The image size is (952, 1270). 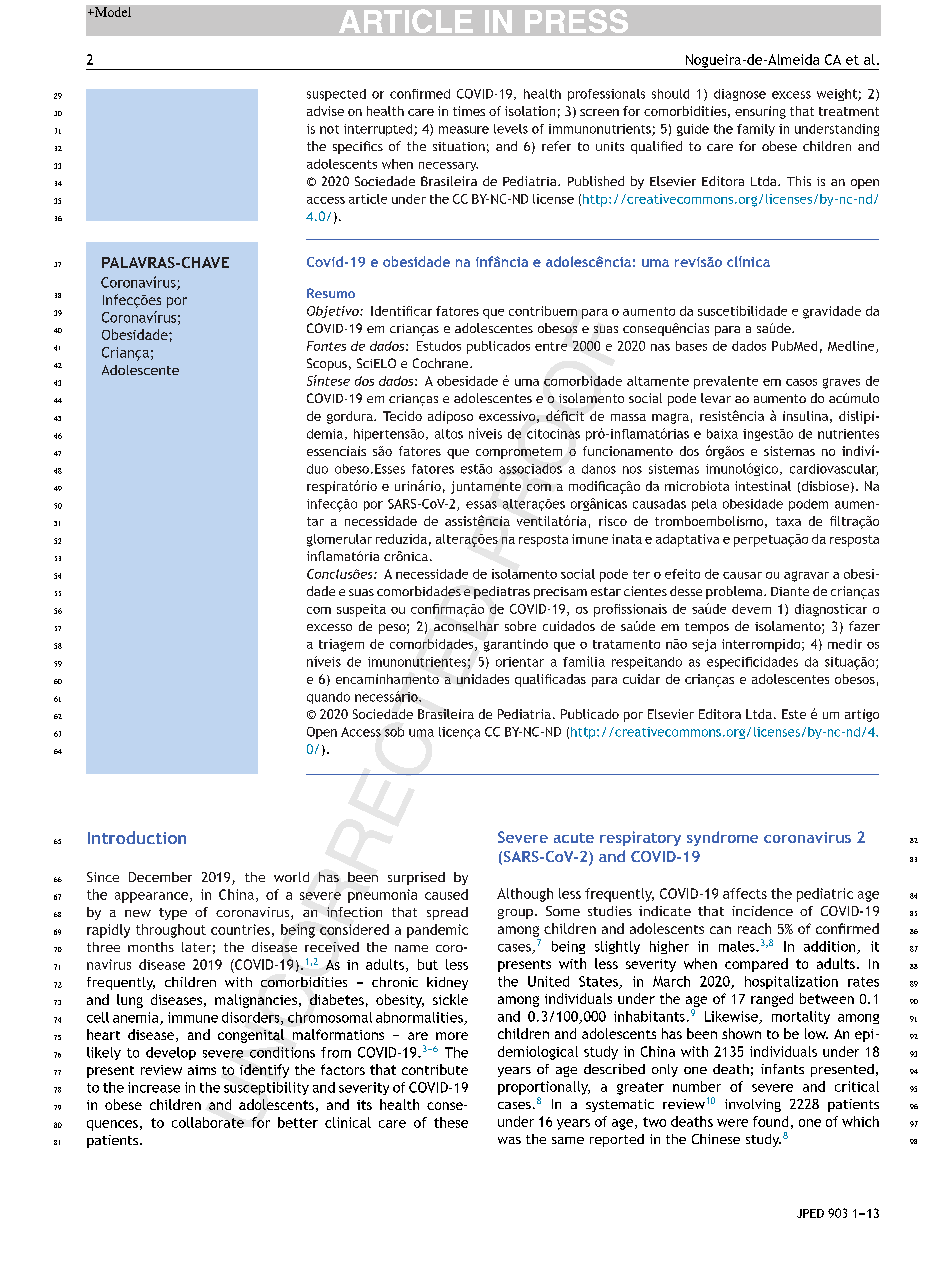 I want to click on Model, so click(x=112, y=12).
